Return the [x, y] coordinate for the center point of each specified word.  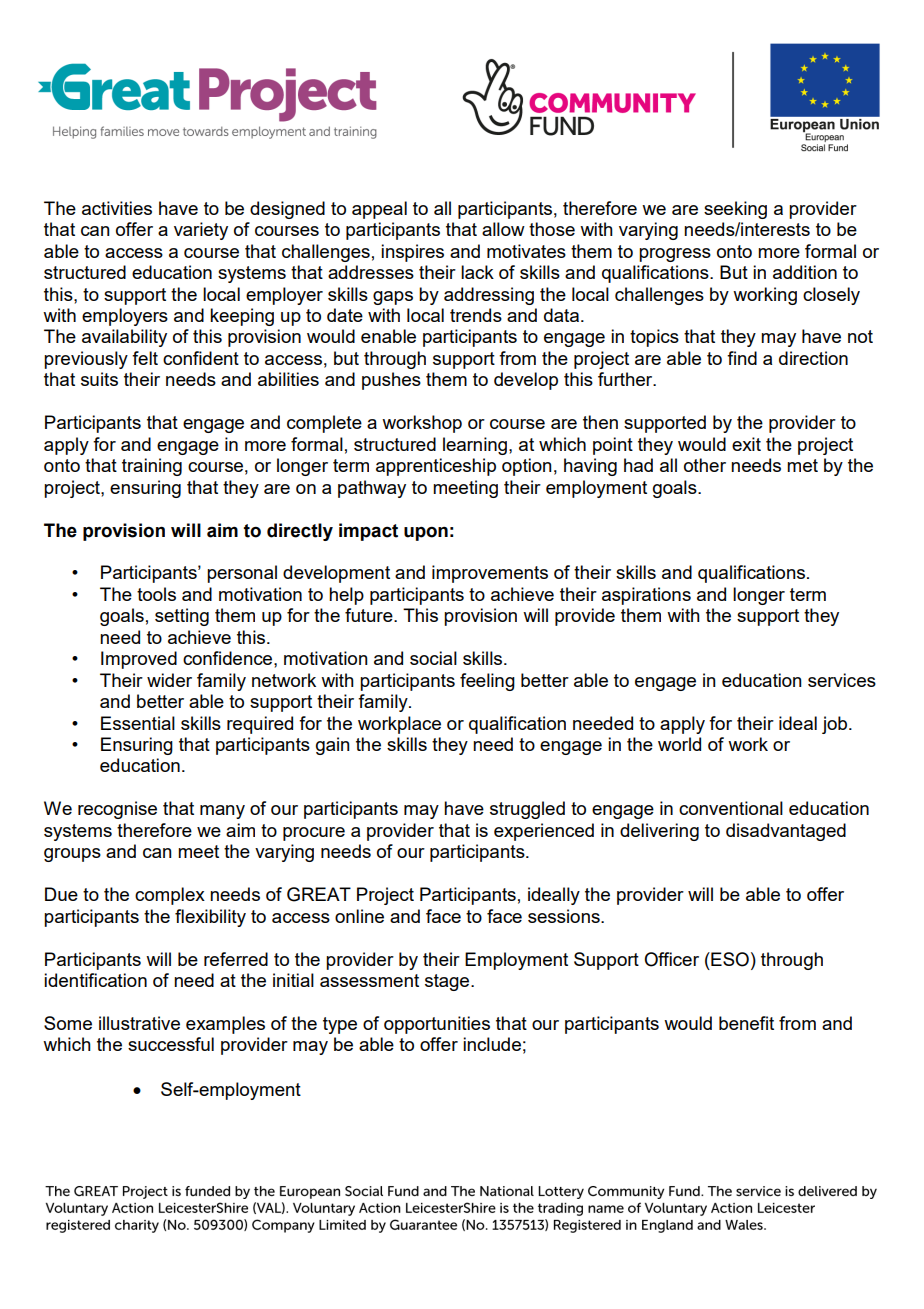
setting [182, 617]
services [842, 680]
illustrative [139, 1023]
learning [476, 446]
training [152, 467]
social [433, 658]
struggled [527, 810]
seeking [735, 210]
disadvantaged [786, 832]
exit [746, 444]
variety [201, 231]
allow [503, 229]
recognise [117, 810]
